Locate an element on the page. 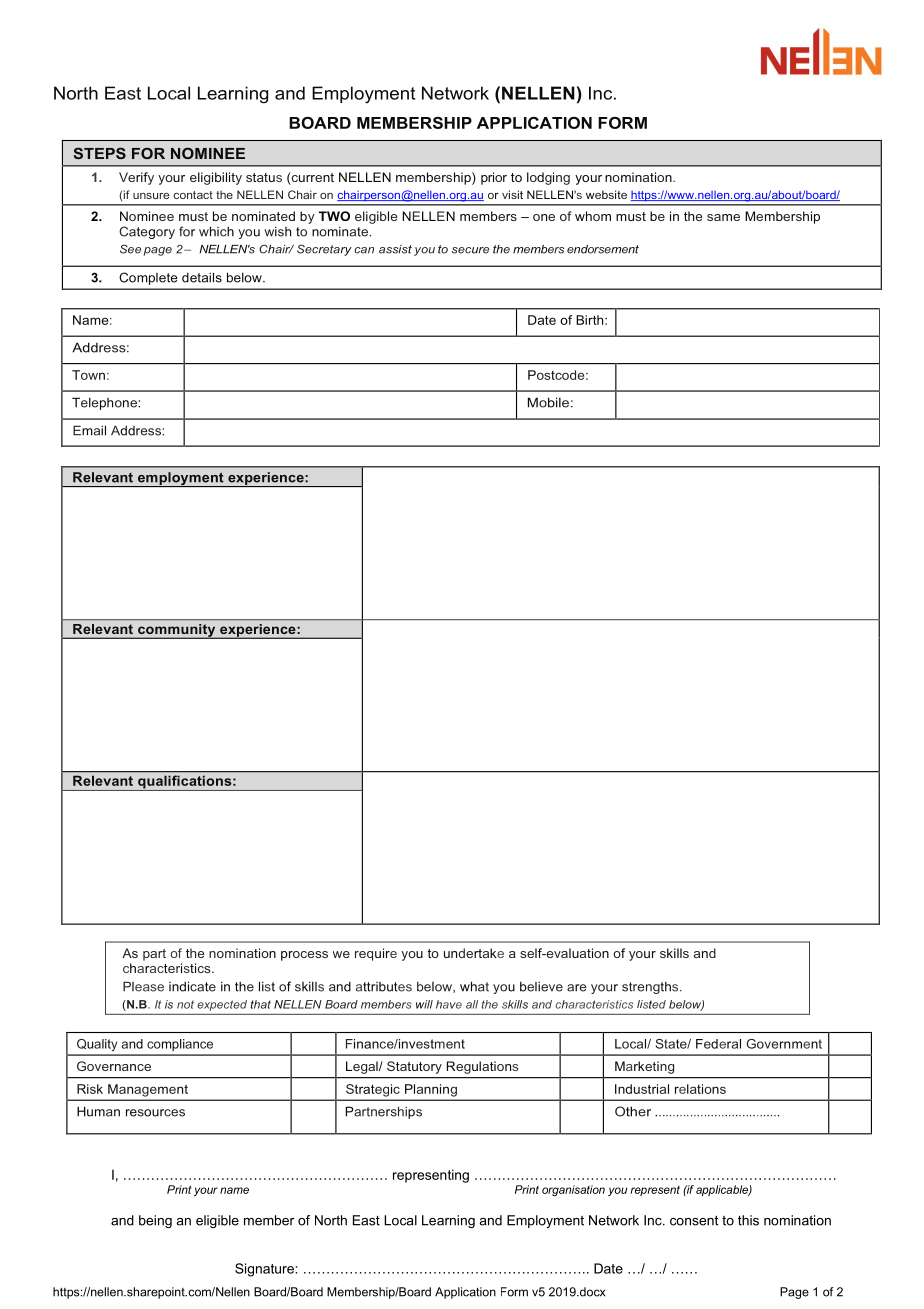  indicate is located at coordinates (192, 986).
